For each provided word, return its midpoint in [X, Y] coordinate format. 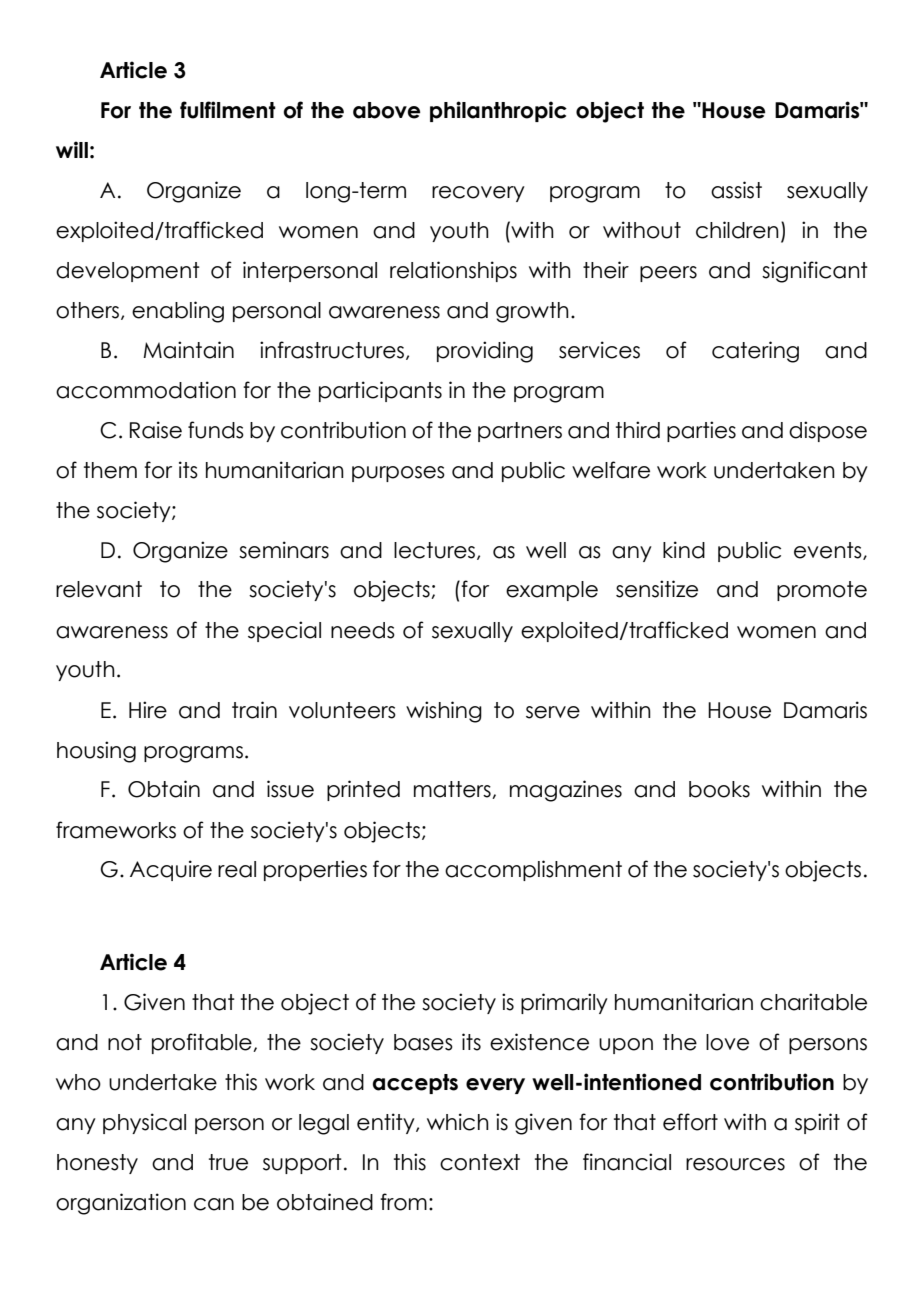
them [110, 470]
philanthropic [498, 111]
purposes [398, 474]
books [719, 789]
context [480, 1162]
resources [735, 1164]
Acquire [171, 870]
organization [121, 1204]
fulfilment [228, 110]
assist [736, 190]
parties [701, 431]
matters [453, 790]
